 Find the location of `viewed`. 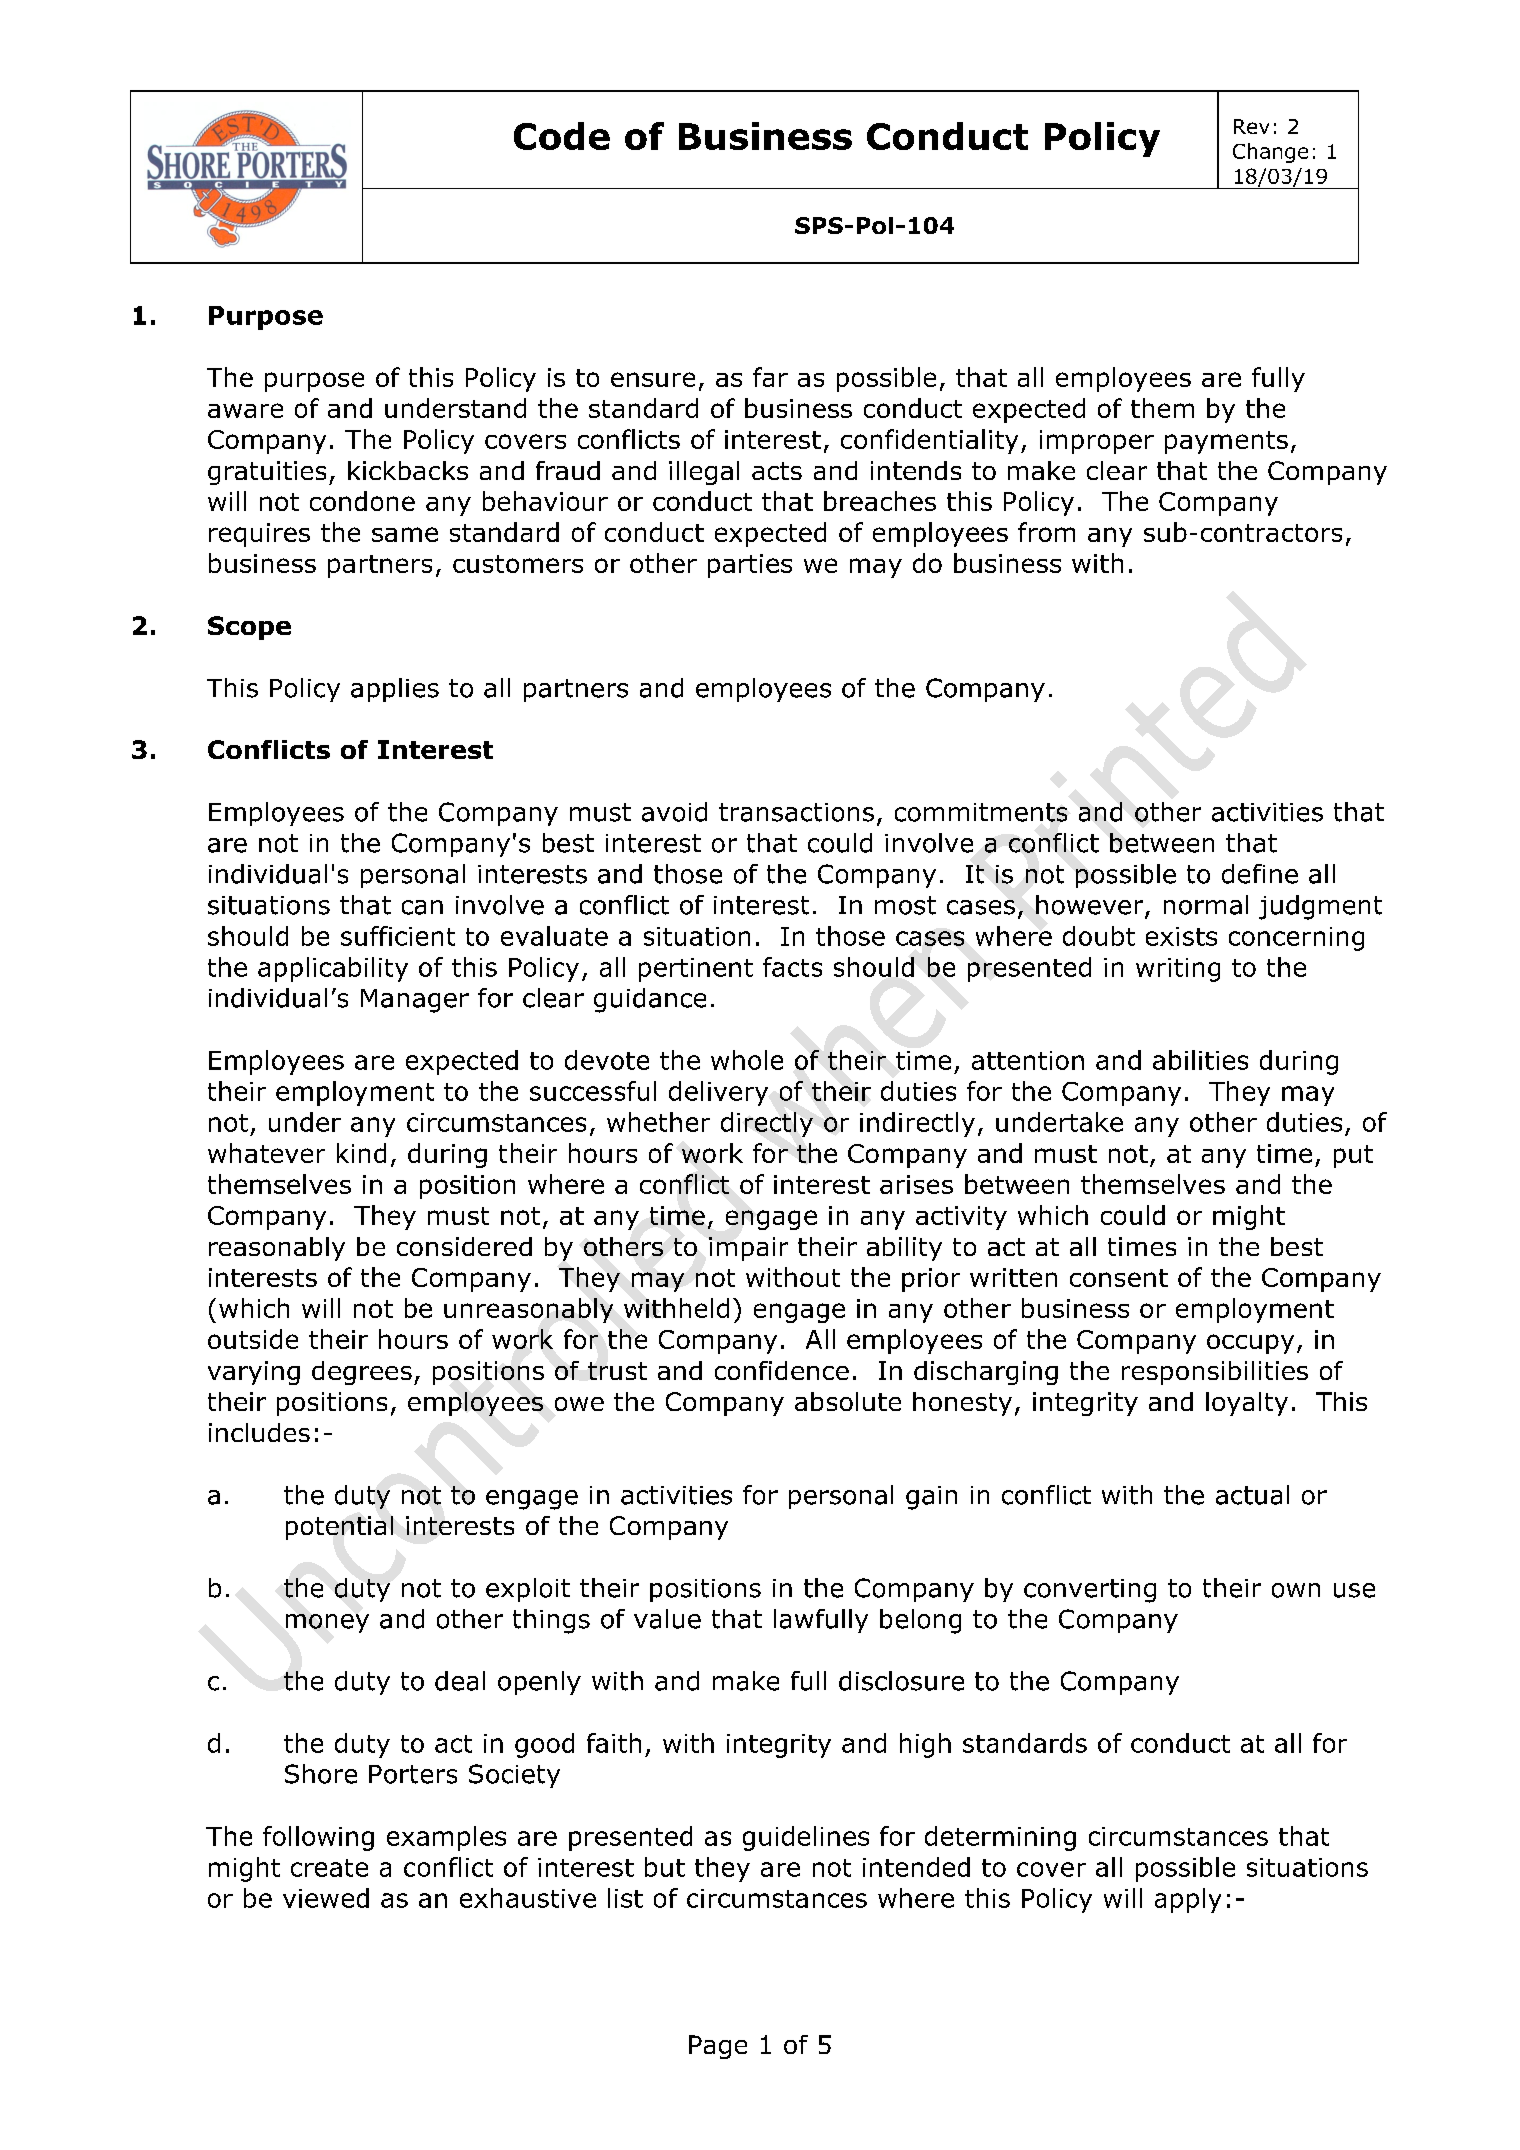

viewed is located at coordinates (326, 1898).
